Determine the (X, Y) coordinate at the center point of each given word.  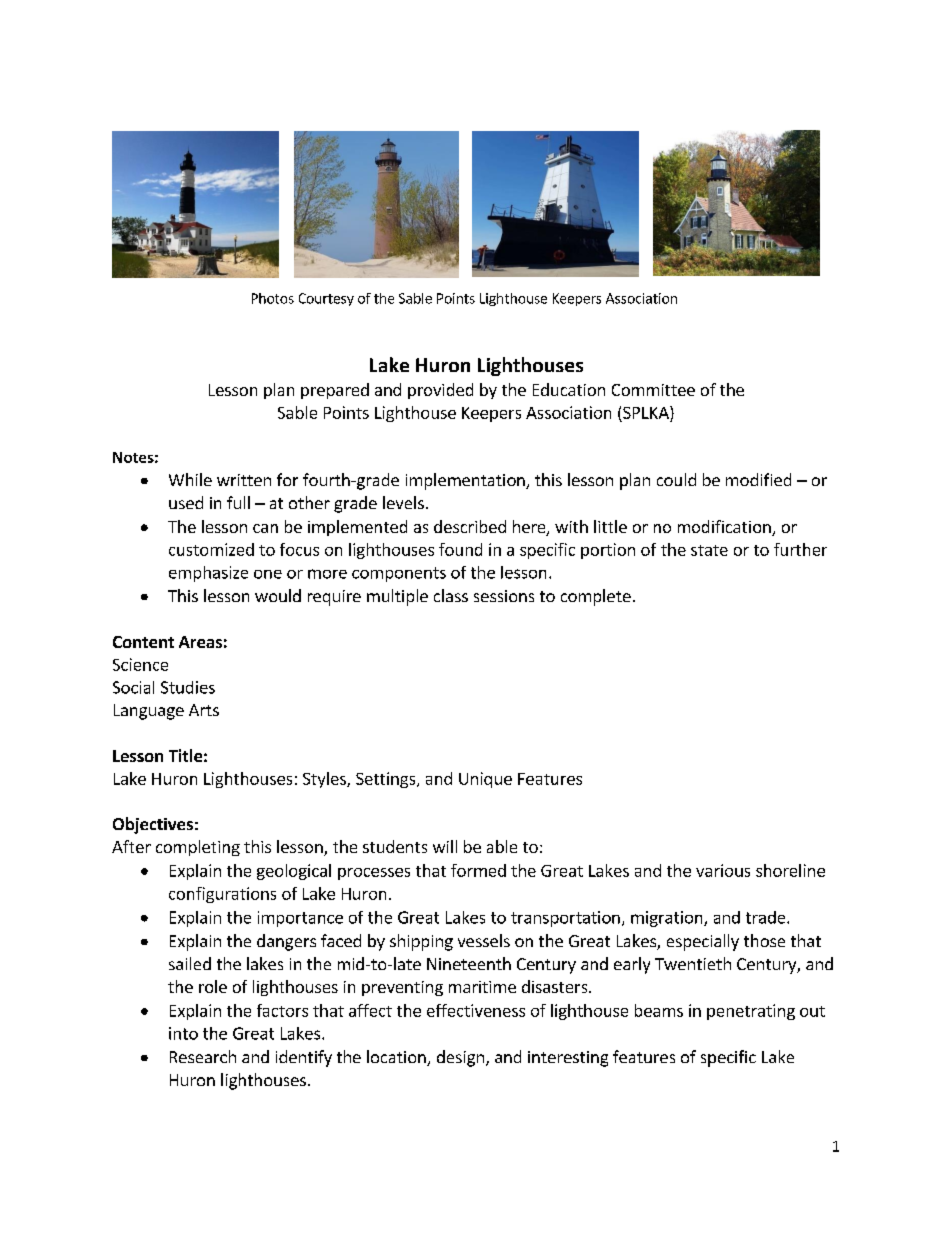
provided (440, 391)
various (723, 870)
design (460, 1058)
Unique (485, 780)
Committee (653, 390)
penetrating (751, 1012)
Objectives (153, 825)
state (709, 550)
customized (211, 549)
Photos (273, 298)
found (460, 549)
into (183, 1033)
